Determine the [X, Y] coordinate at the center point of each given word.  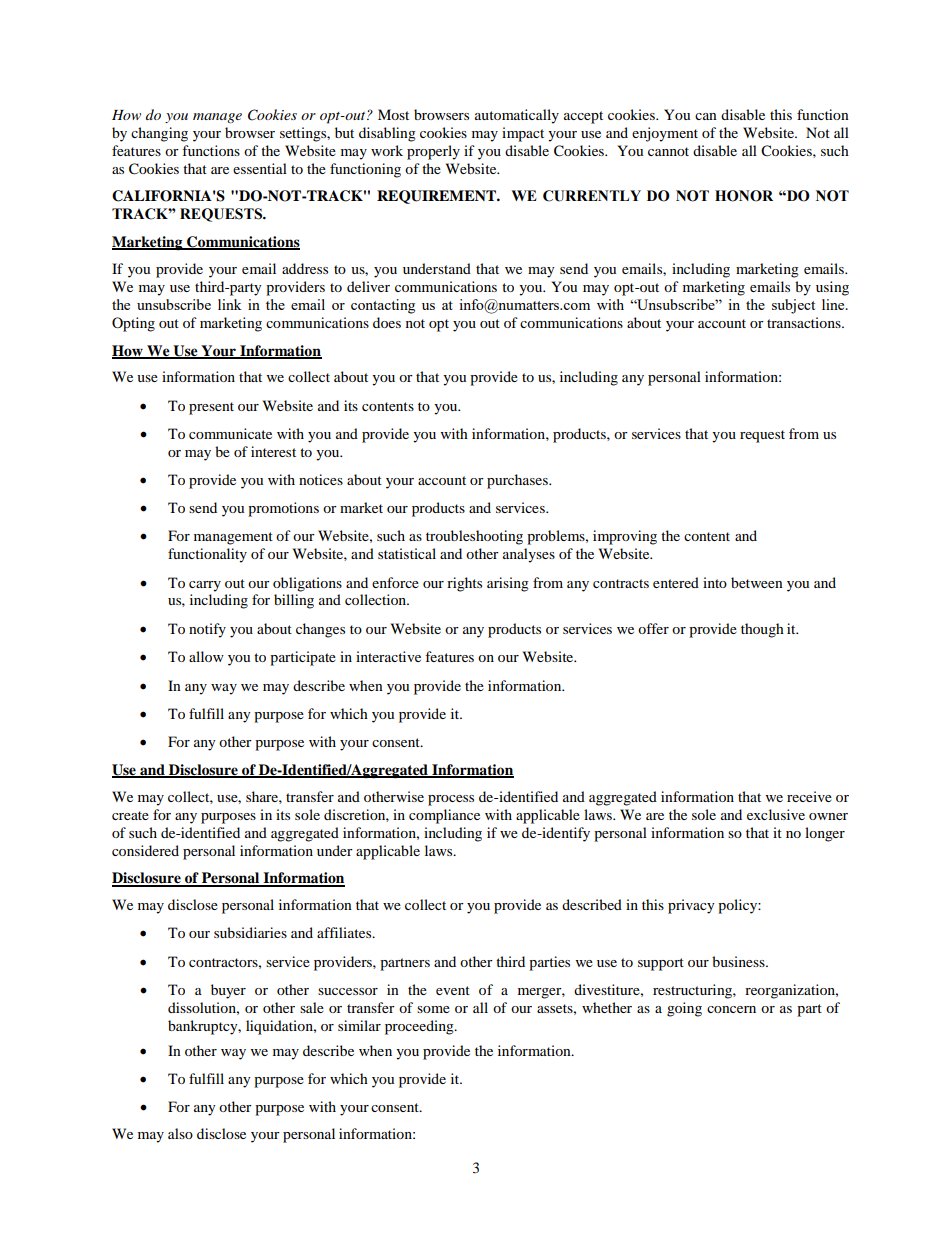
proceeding [420, 1027]
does [387, 322]
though [762, 630]
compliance [444, 816]
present [211, 408]
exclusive [776, 814]
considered [145, 850]
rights [464, 584]
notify [207, 630]
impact [523, 134]
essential [260, 168]
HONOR [744, 196]
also [180, 1133]
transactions [805, 322]
